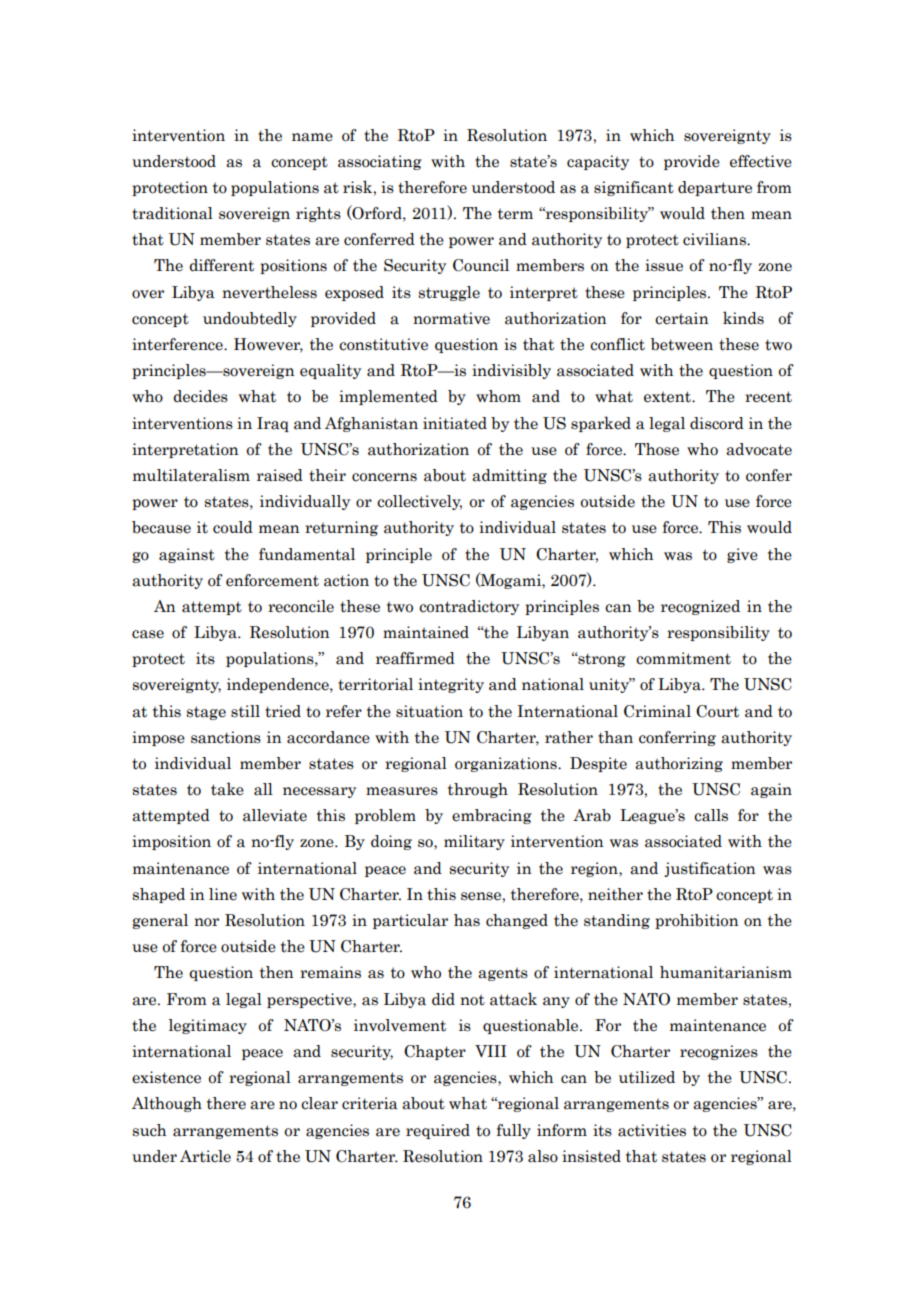  I want to click on departure, so click(715, 188).
